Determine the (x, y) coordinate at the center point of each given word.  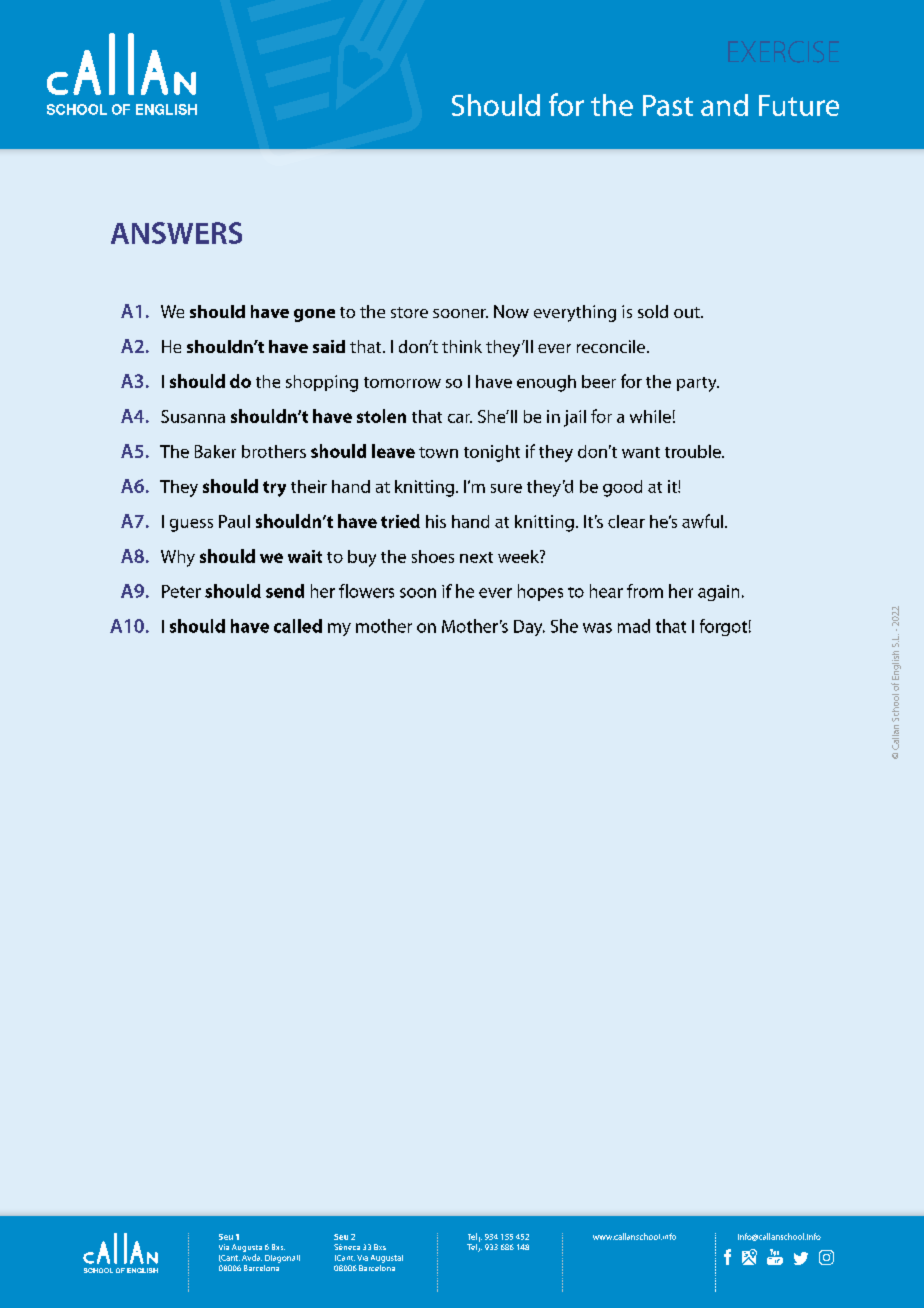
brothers (274, 451)
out (688, 312)
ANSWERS (176, 233)
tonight (492, 453)
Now (511, 311)
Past (668, 105)
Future (799, 105)
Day (529, 628)
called (298, 626)
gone (314, 315)
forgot (723, 627)
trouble (694, 451)
